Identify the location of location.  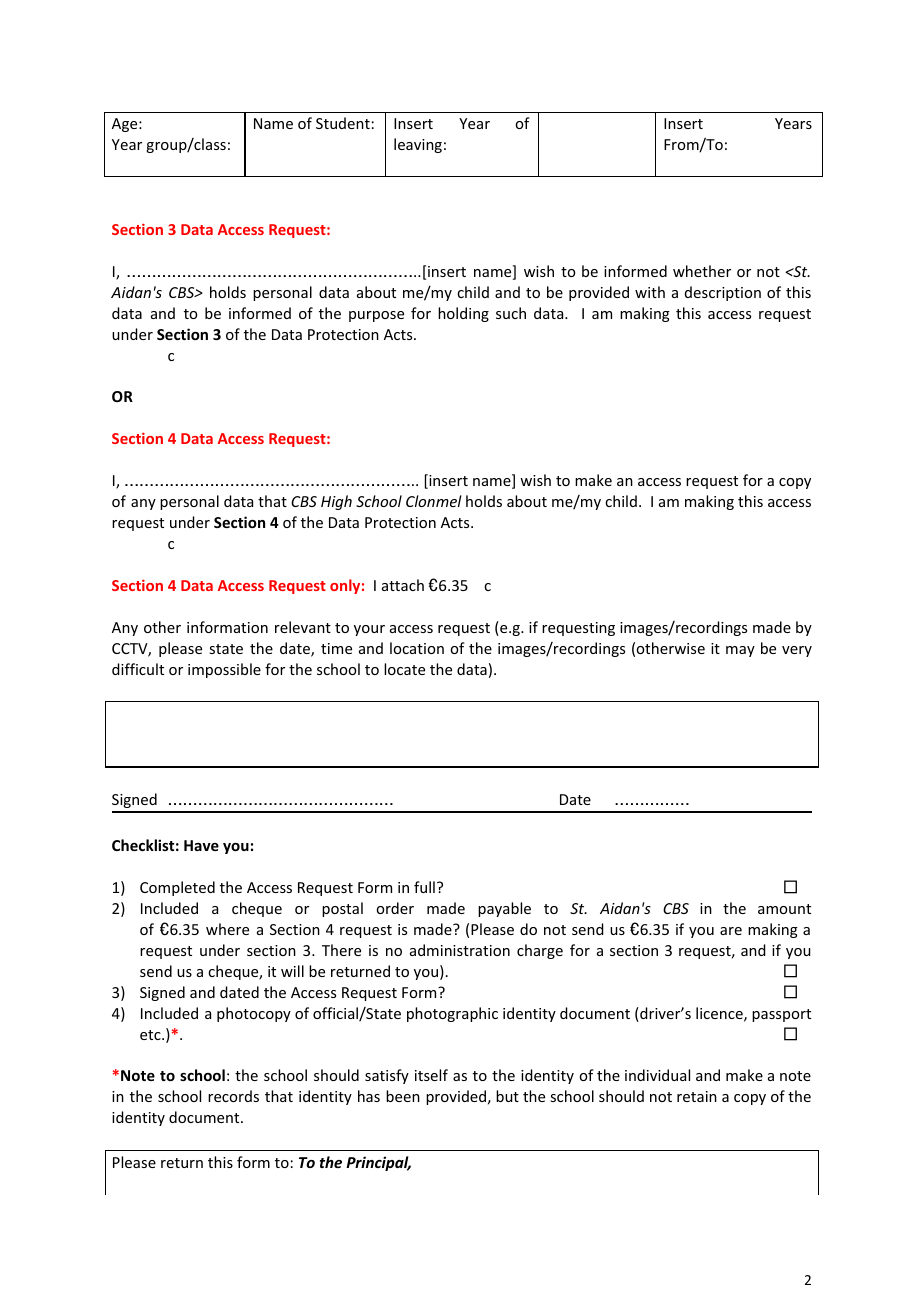
(417, 648).
